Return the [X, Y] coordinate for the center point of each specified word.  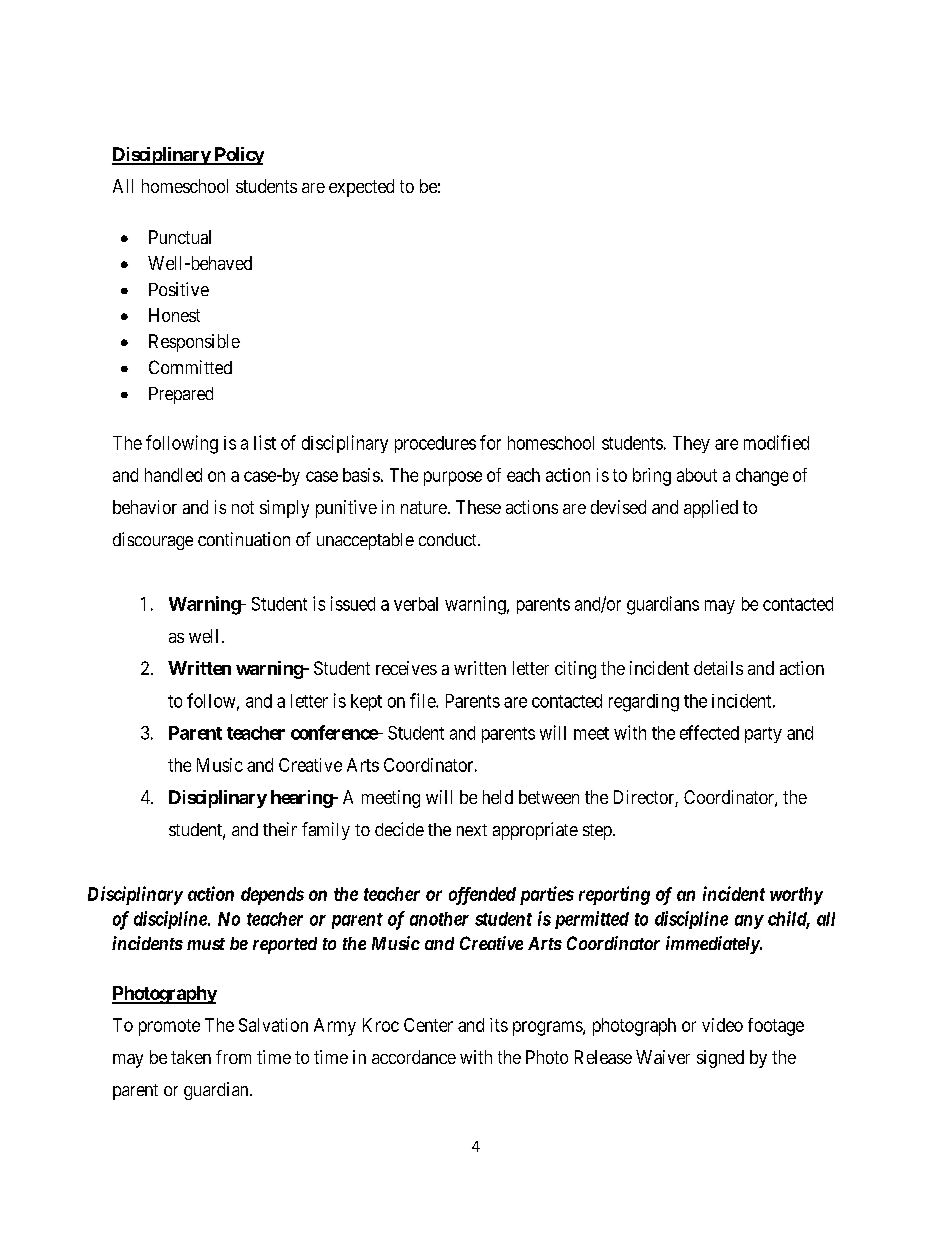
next [472, 830]
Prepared [181, 395]
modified [776, 442]
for [490, 442]
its [499, 1025]
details [718, 668]
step [598, 832]
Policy [238, 156]
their [280, 829]
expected [361, 188]
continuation [244, 539]
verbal [416, 604]
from [233, 1057]
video [722, 1025]
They [691, 444]
